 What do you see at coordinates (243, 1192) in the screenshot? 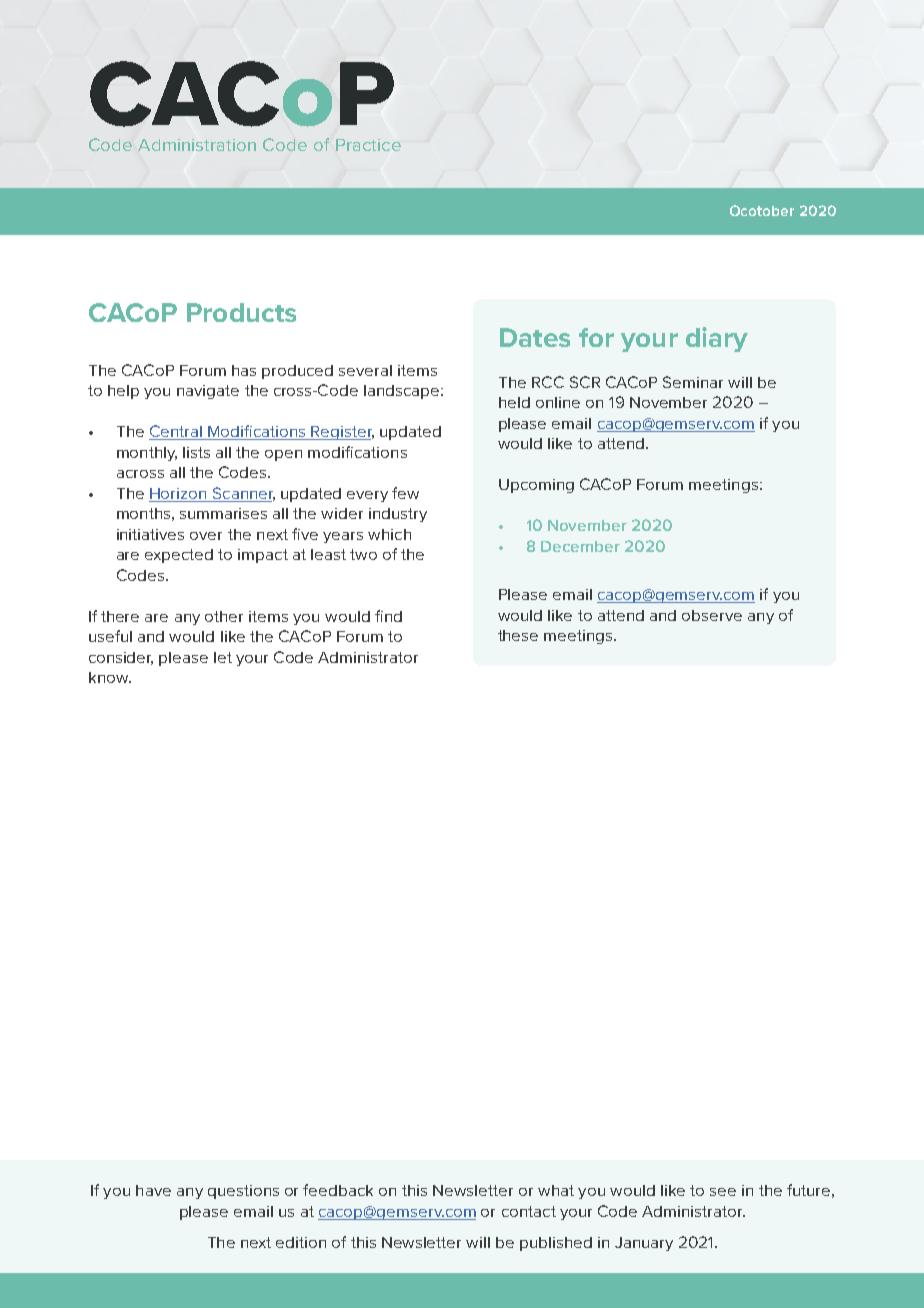
I see `questions` at bounding box center [243, 1192].
